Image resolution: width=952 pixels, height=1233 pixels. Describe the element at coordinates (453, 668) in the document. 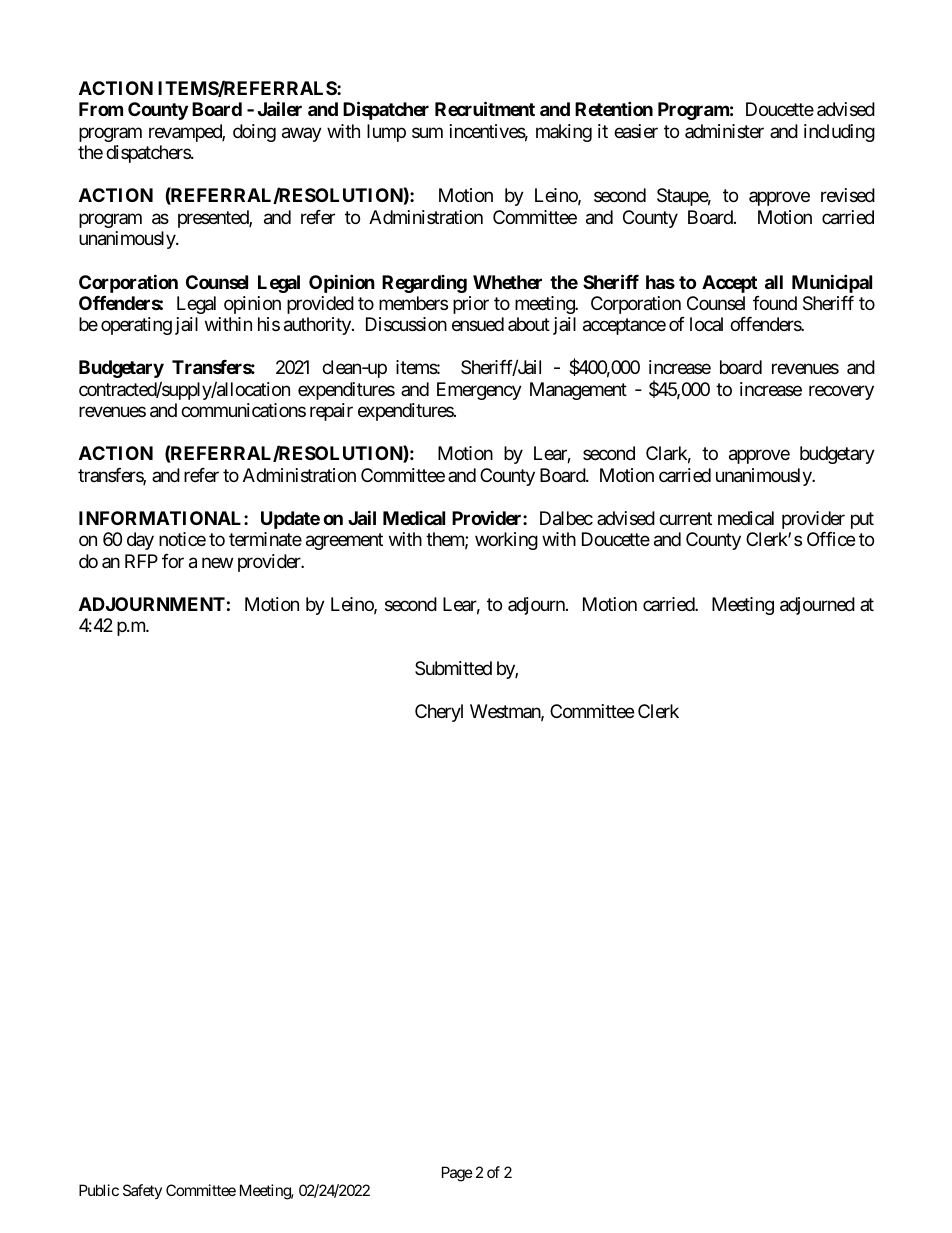

I see `Submitted` at that location.
